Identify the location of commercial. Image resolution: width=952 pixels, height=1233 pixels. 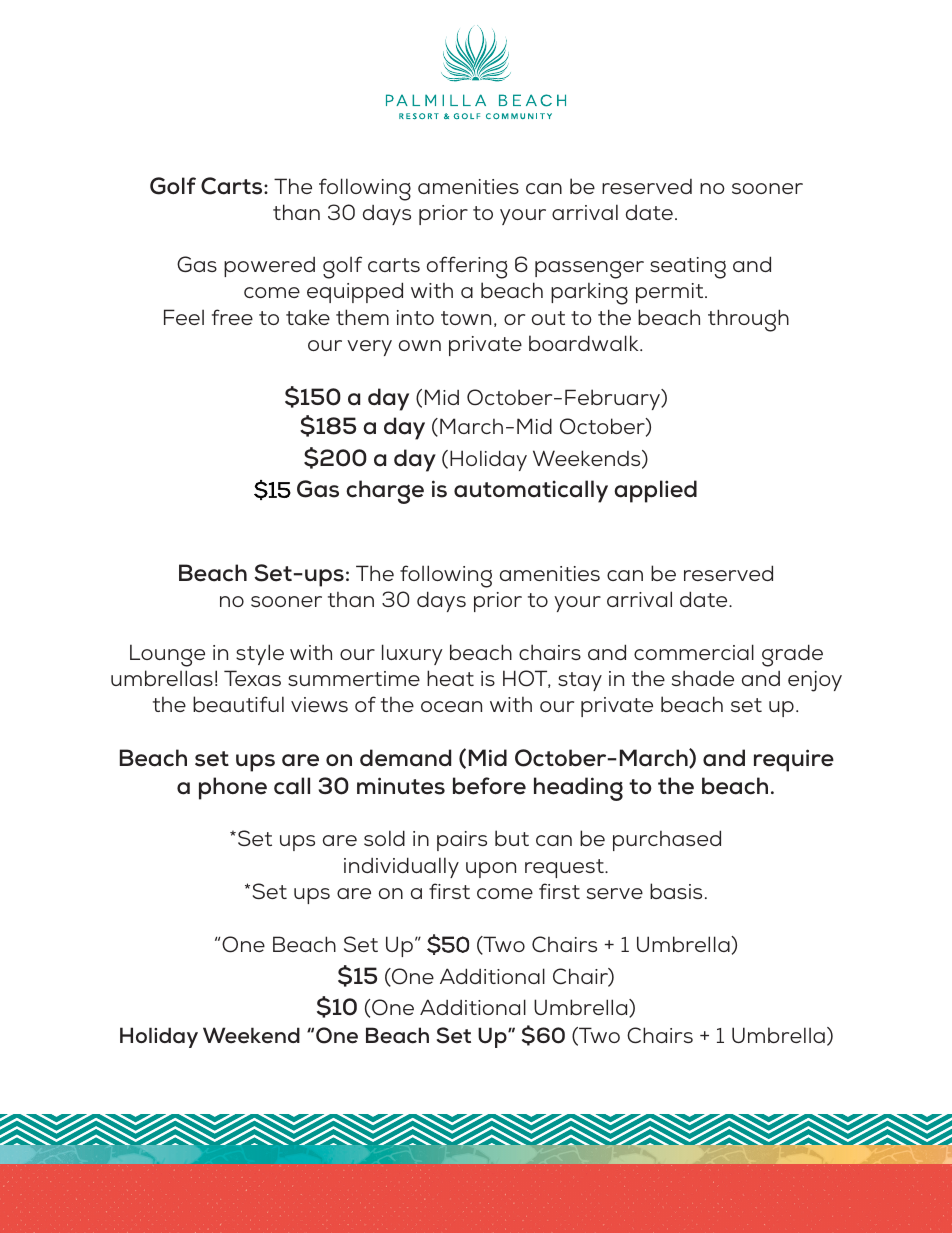
(694, 652).
